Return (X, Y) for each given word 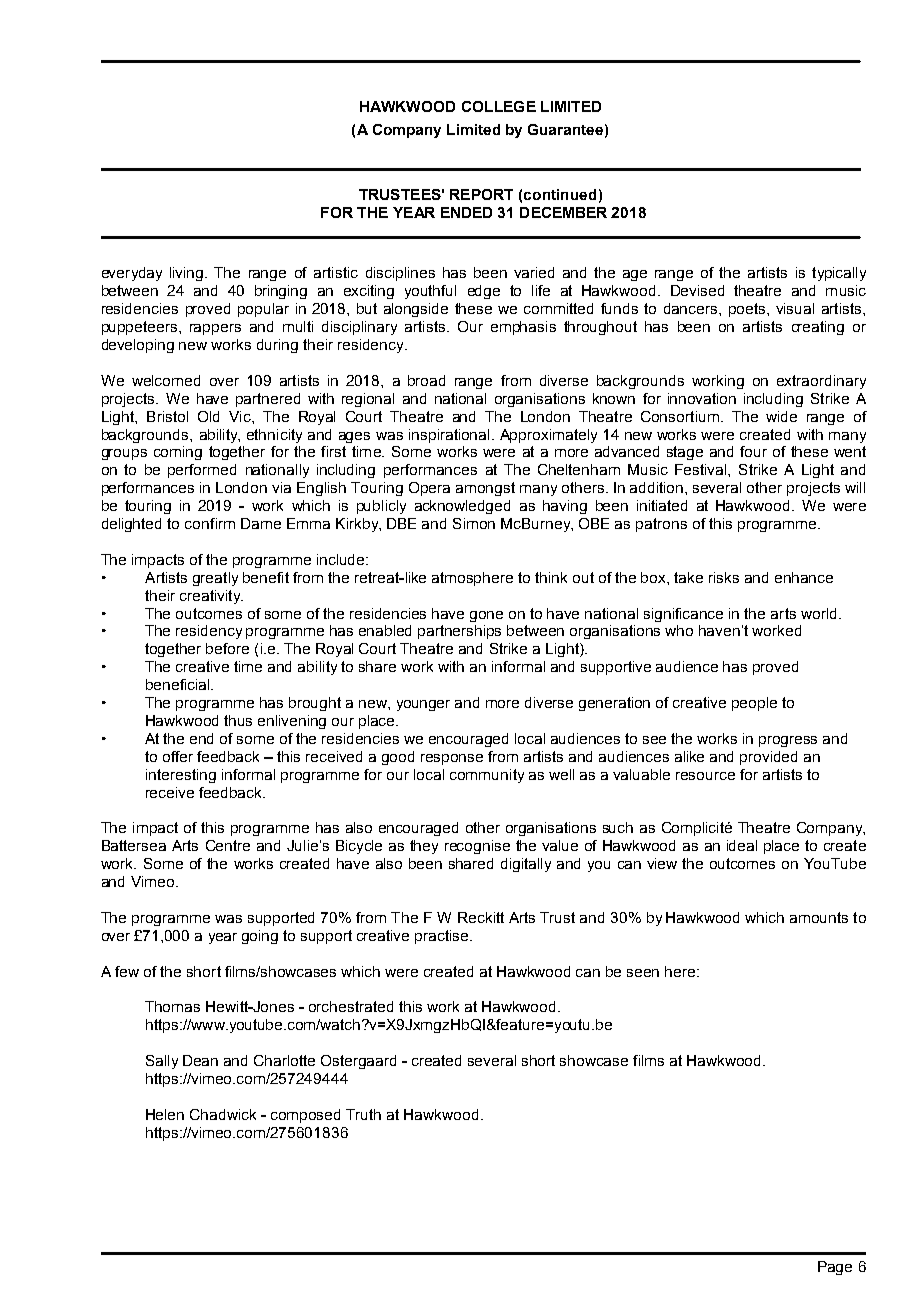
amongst (485, 489)
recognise (477, 847)
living (186, 274)
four (753, 451)
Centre (228, 845)
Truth (363, 1114)
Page (835, 1268)
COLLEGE (499, 106)
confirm (210, 523)
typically (839, 274)
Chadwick (223, 1114)
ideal (742, 845)
